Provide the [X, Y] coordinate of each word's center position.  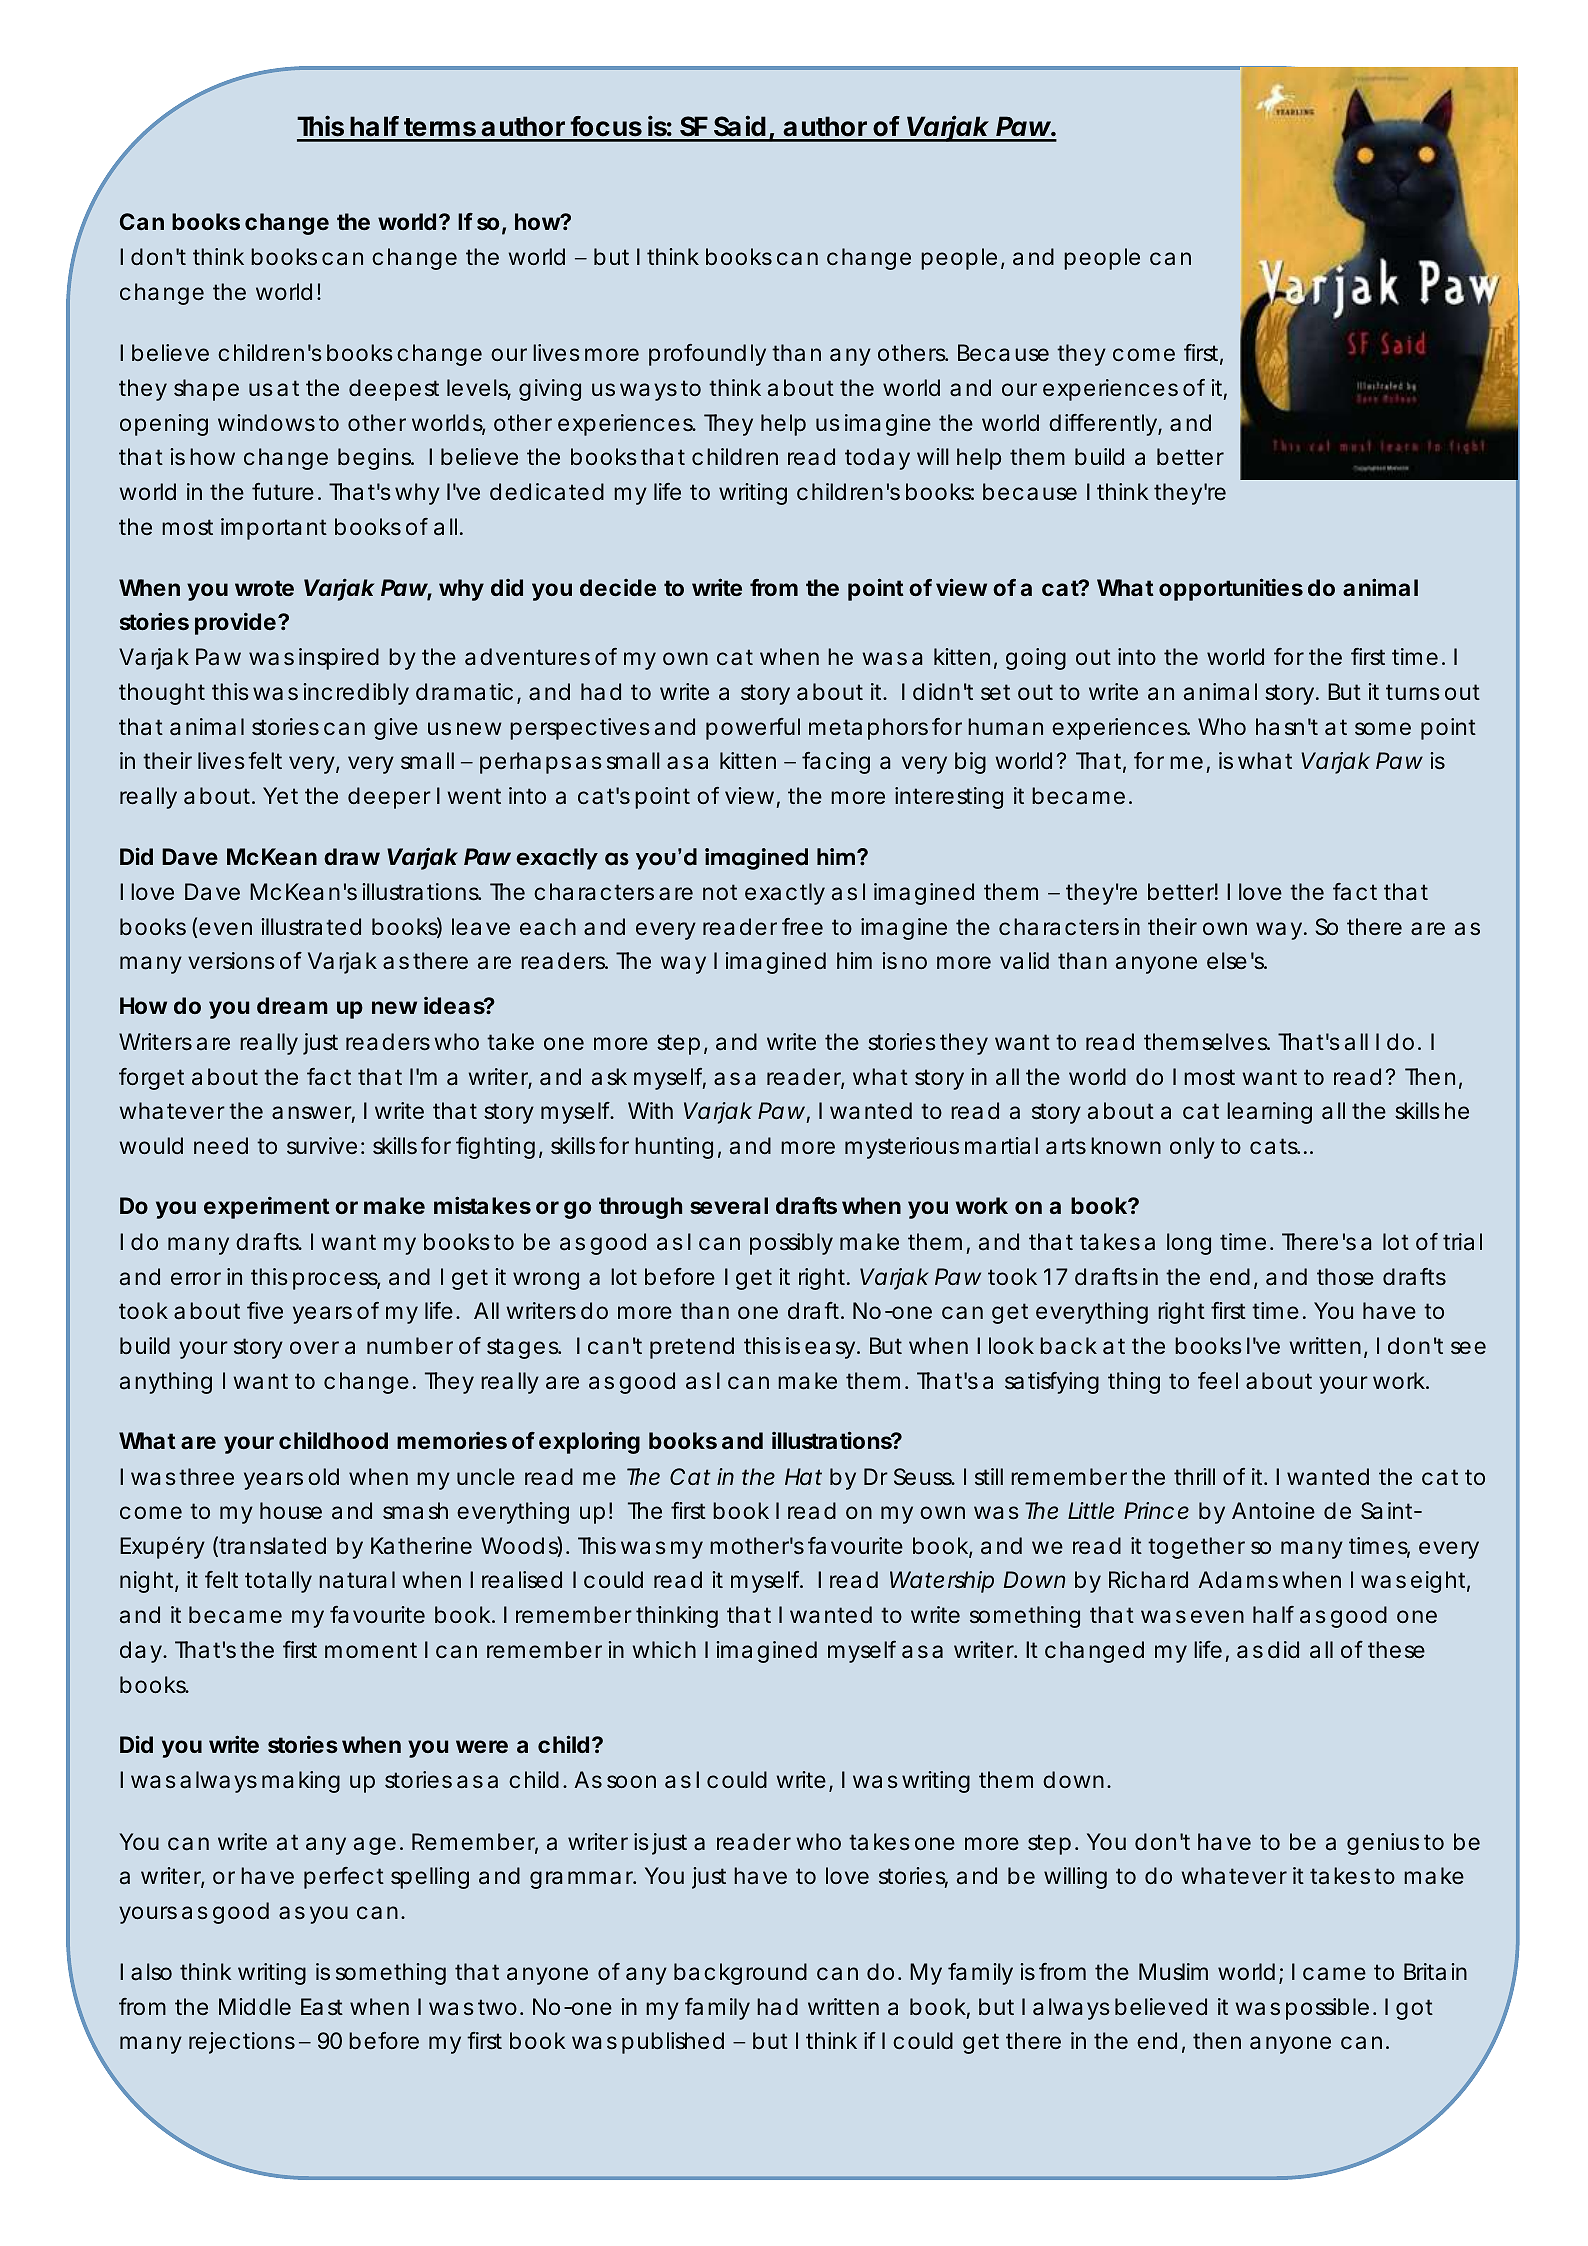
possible [1330, 2009]
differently [1105, 425]
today [877, 459]
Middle [255, 2007]
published [673, 2043]
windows [269, 423]
